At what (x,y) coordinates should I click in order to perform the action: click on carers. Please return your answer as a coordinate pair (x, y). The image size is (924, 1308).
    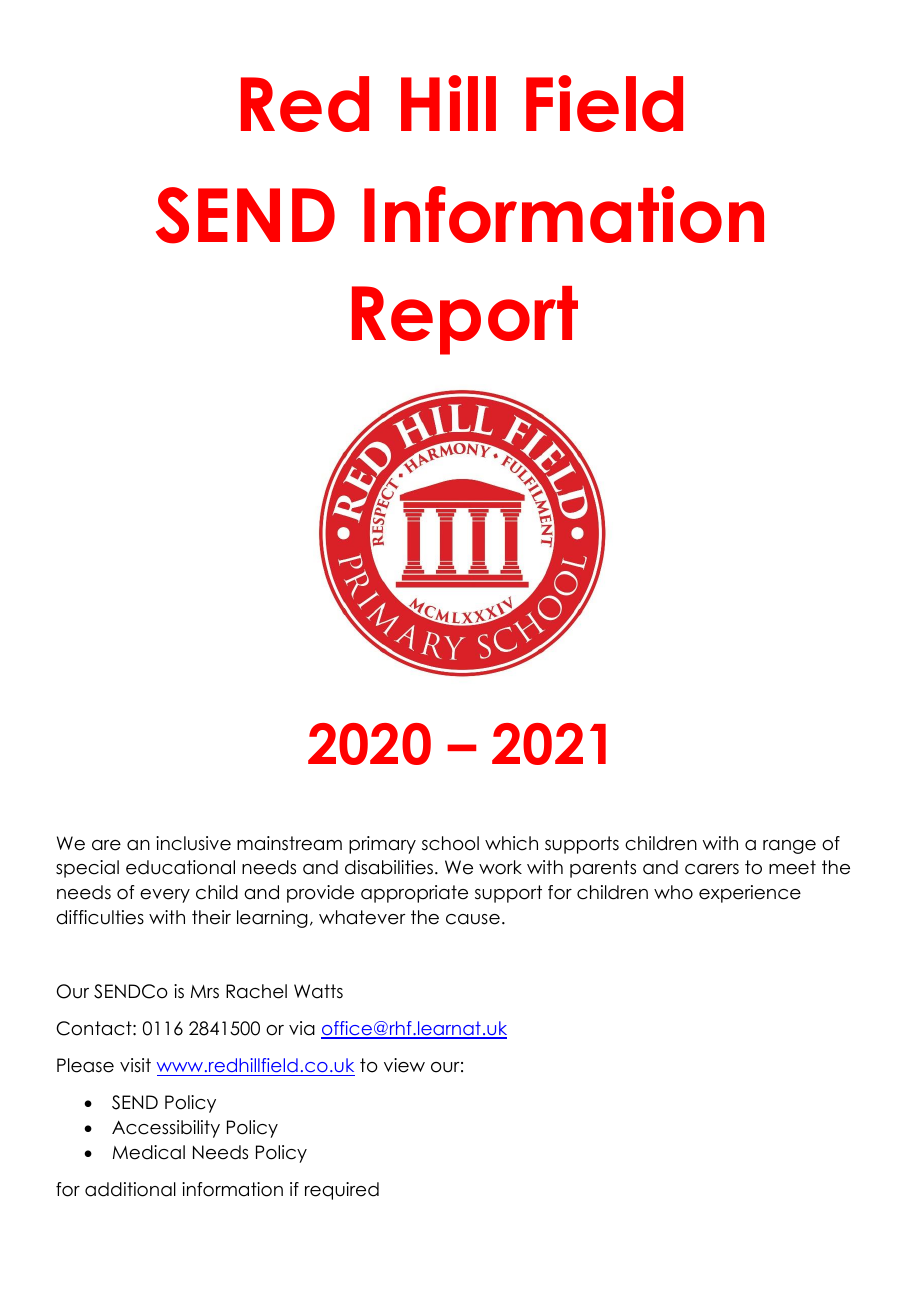
    Looking at the image, I should click on (712, 869).
